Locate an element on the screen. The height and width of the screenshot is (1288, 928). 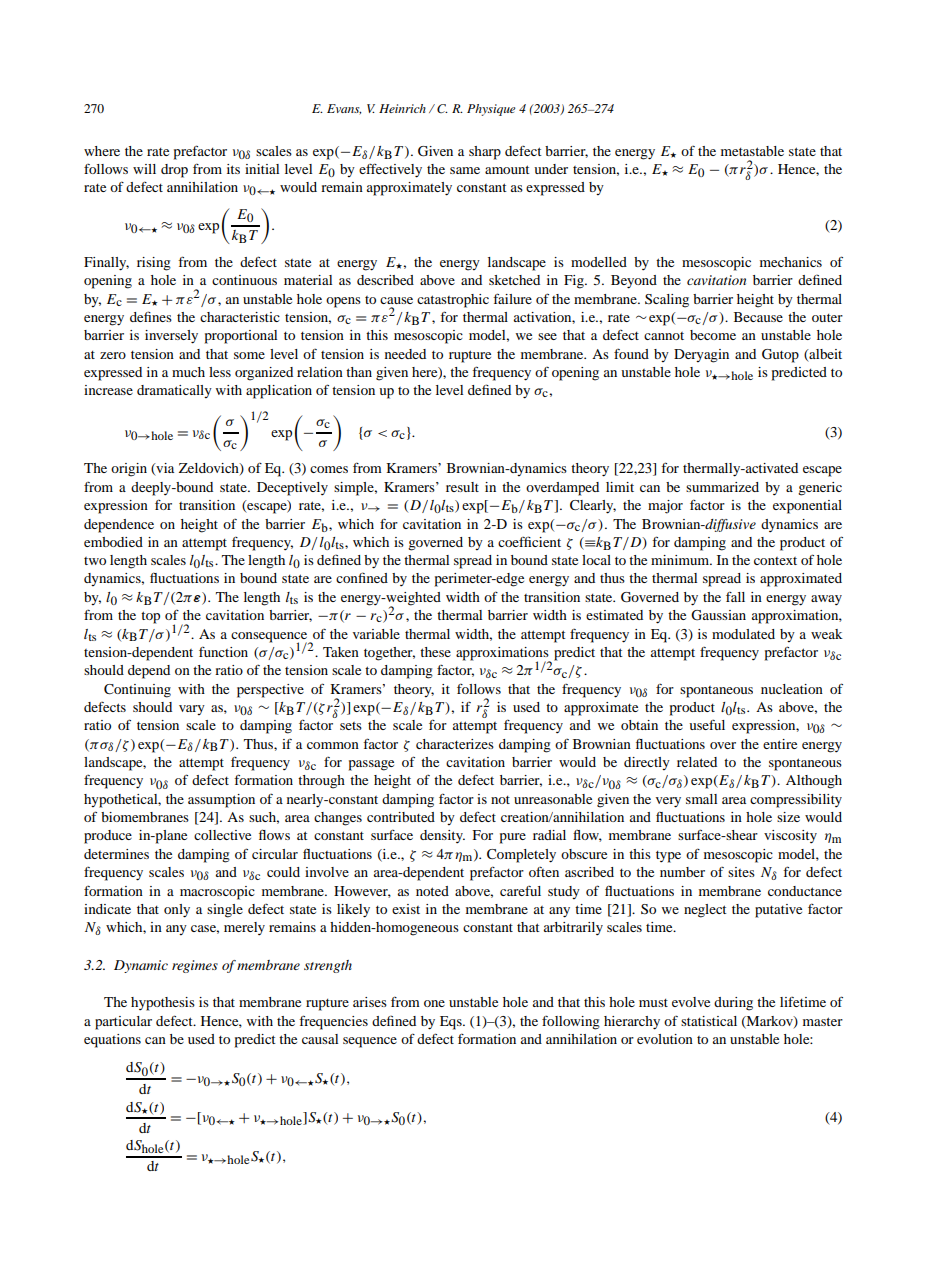
characterizes is located at coordinates (455, 744).
